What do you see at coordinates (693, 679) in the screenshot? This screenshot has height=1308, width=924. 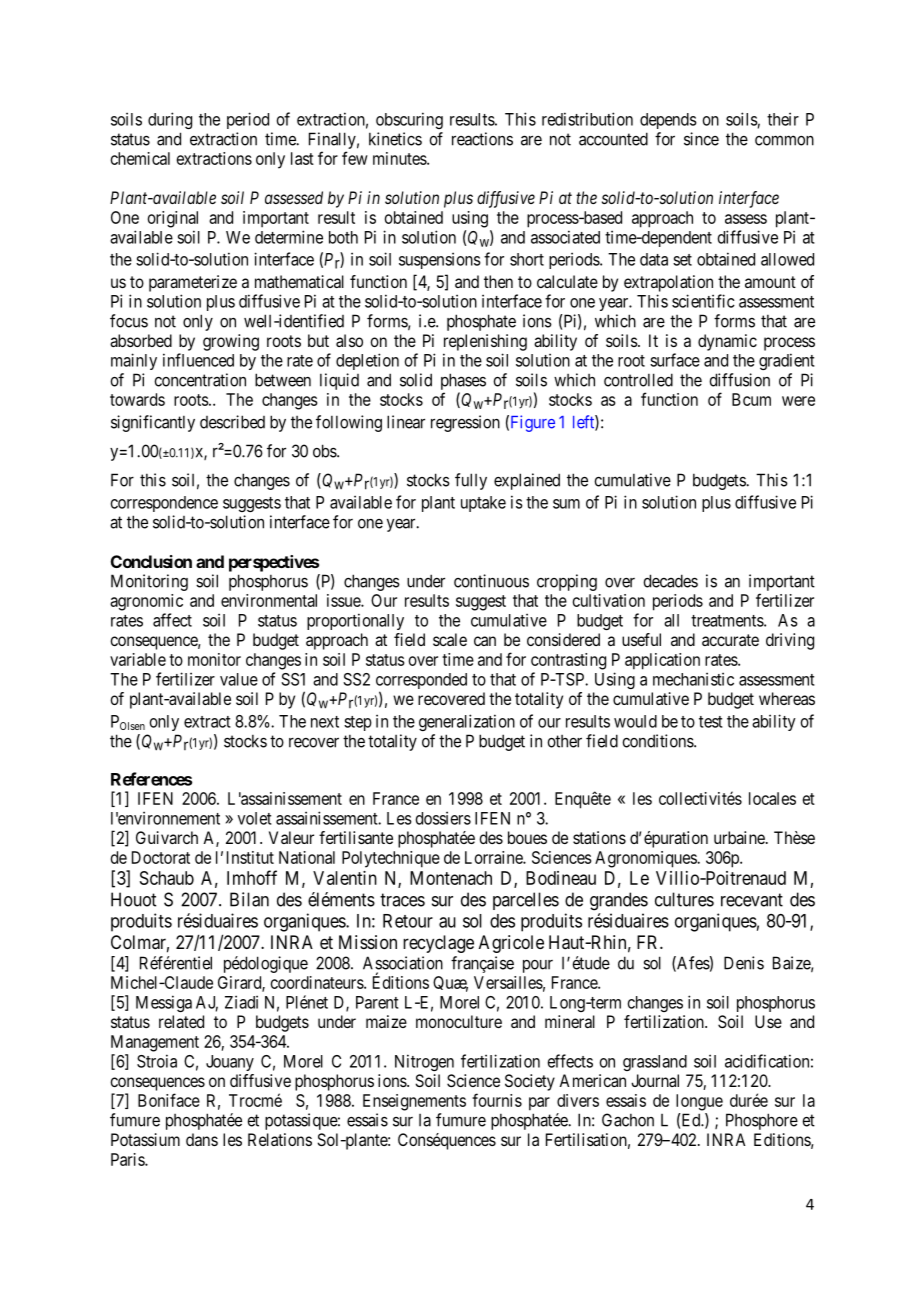 I see `mechanistic` at bounding box center [693, 679].
